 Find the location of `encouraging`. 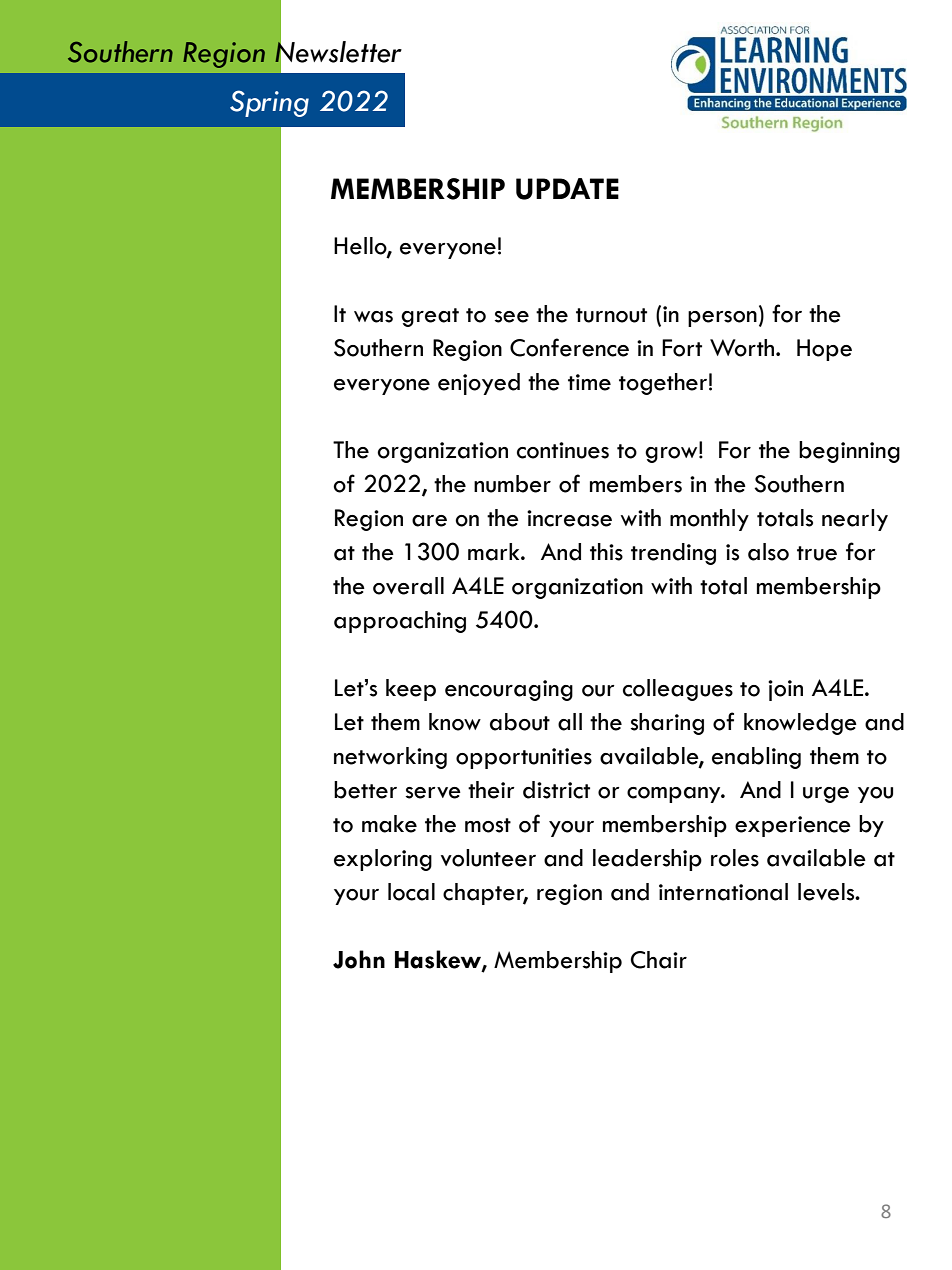

encouraging is located at coordinates (509, 690).
